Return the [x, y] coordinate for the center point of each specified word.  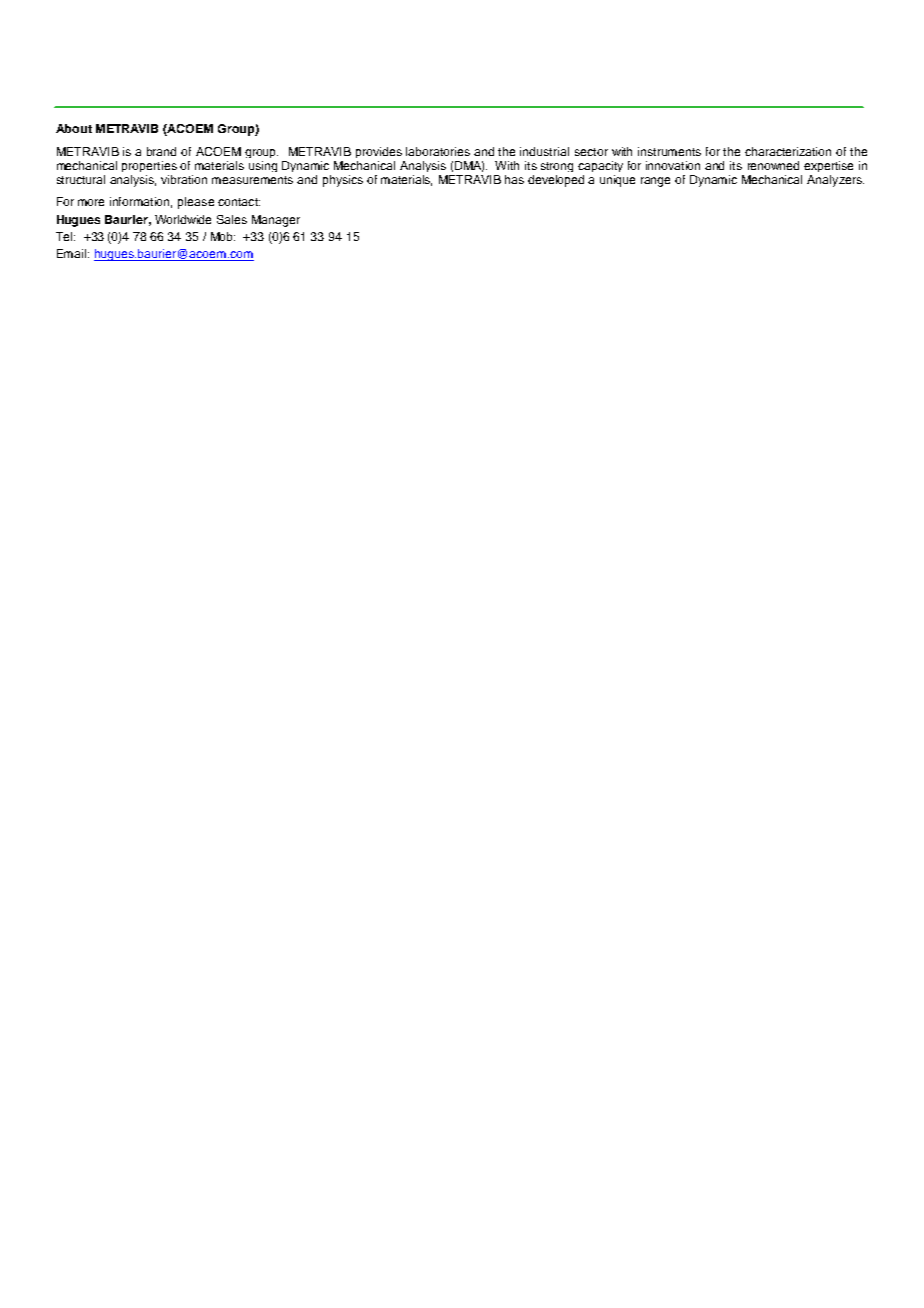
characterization [788, 151]
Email [73, 253]
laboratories [438, 151]
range [655, 182]
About [74, 128]
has [514, 179]
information [141, 202]
